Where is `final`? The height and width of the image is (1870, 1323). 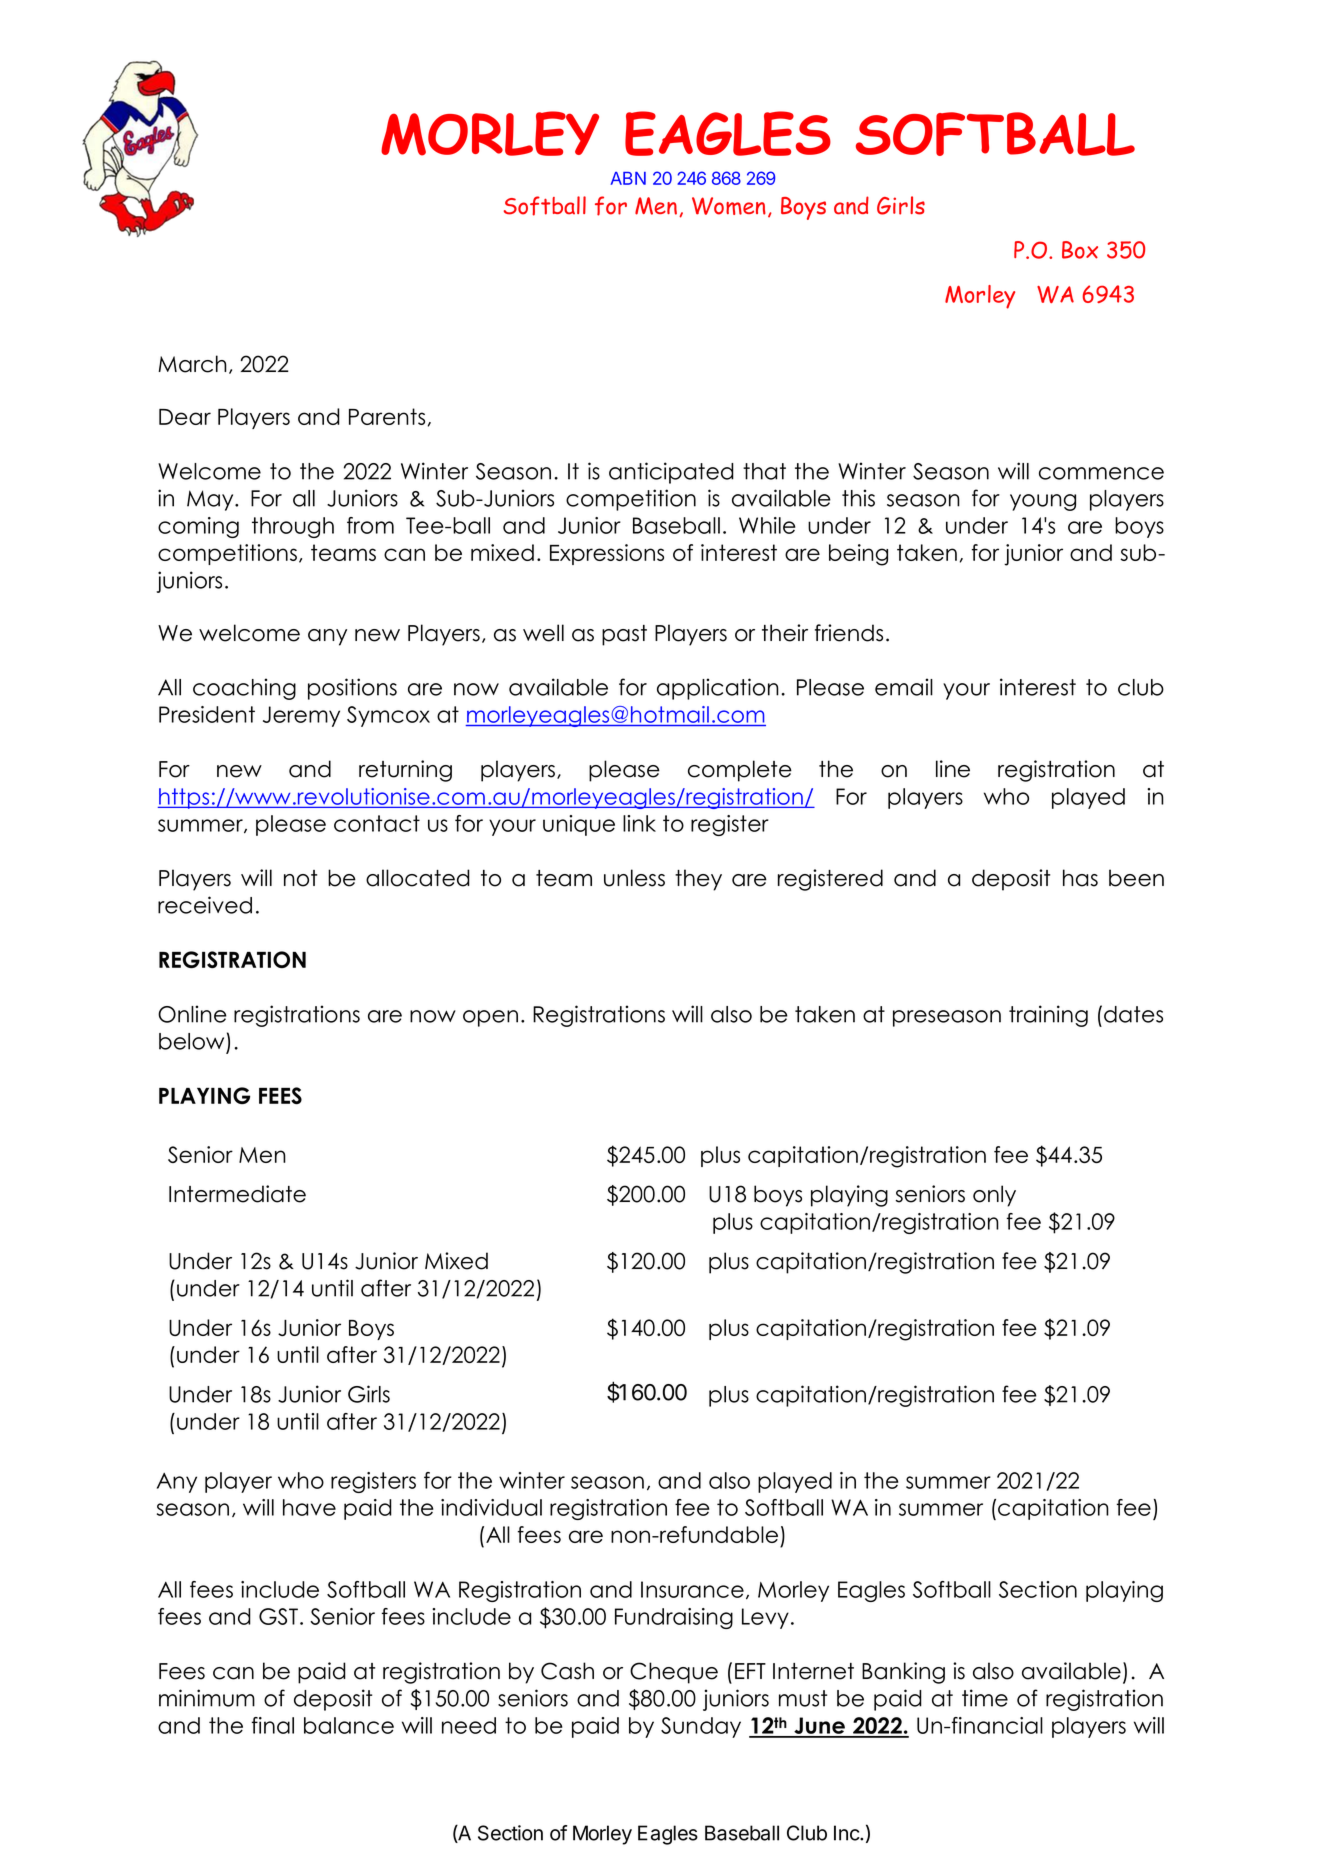 final is located at coordinates (273, 1725).
